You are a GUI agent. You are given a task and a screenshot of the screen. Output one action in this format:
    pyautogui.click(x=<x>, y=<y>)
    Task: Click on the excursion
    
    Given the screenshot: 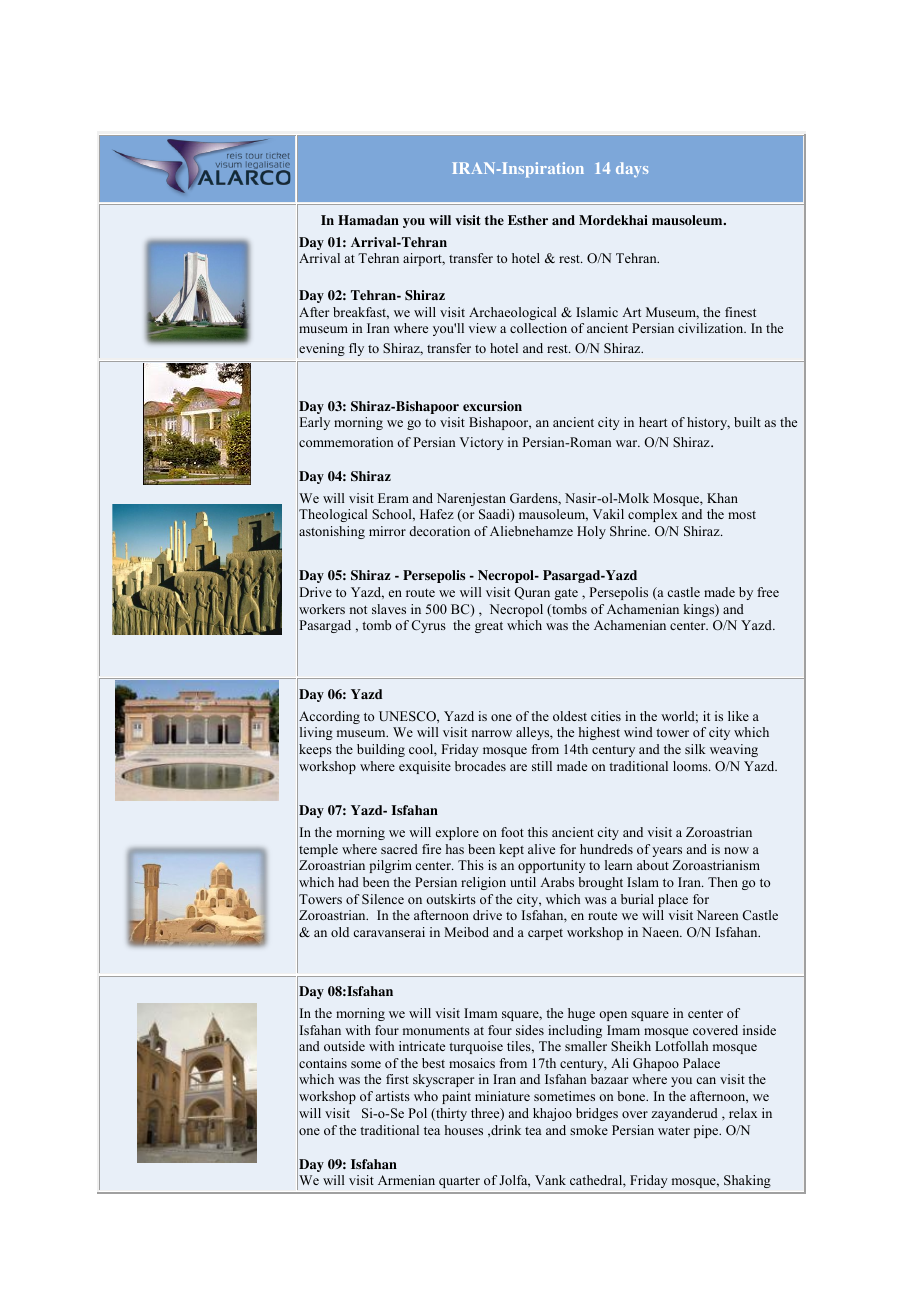 What is the action you would take?
    pyautogui.click(x=492, y=406)
